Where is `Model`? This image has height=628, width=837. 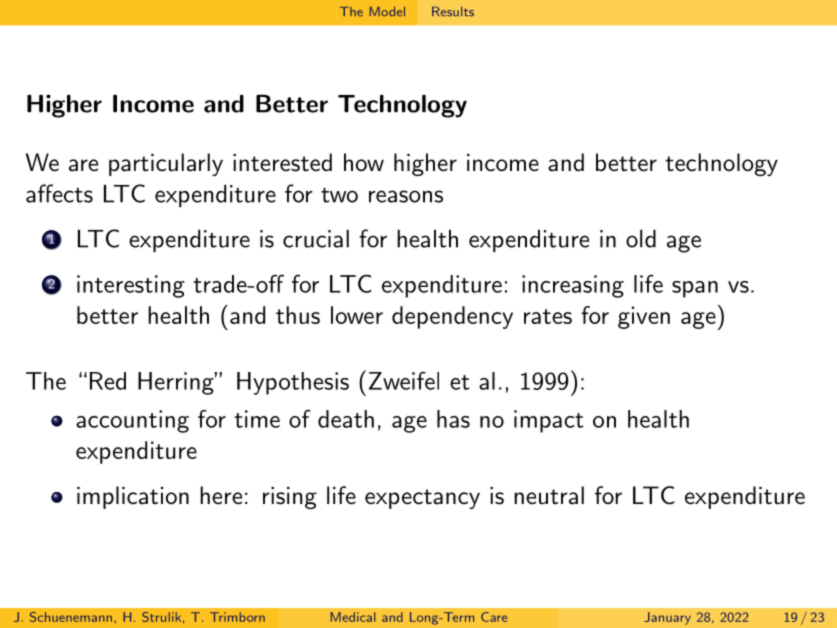
Model is located at coordinates (387, 11).
